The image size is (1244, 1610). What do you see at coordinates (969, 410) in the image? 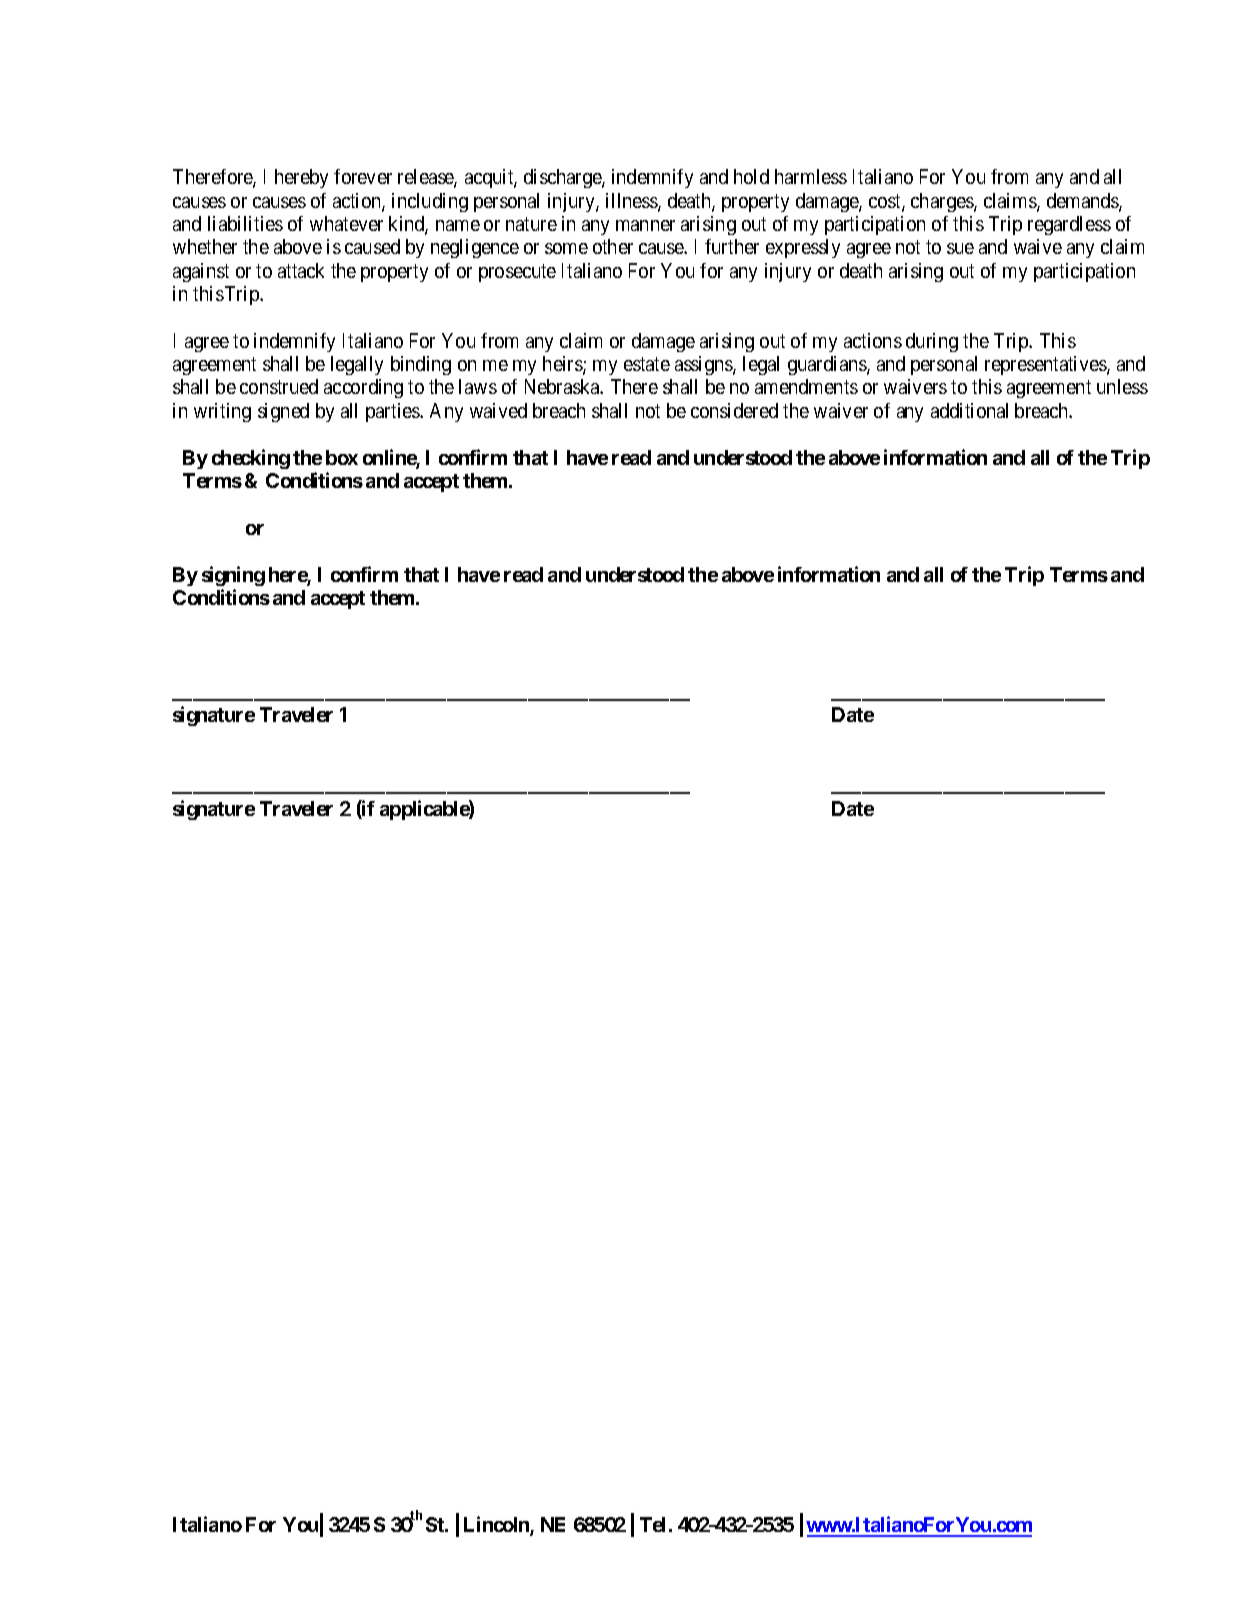
I see `additional` at bounding box center [969, 410].
